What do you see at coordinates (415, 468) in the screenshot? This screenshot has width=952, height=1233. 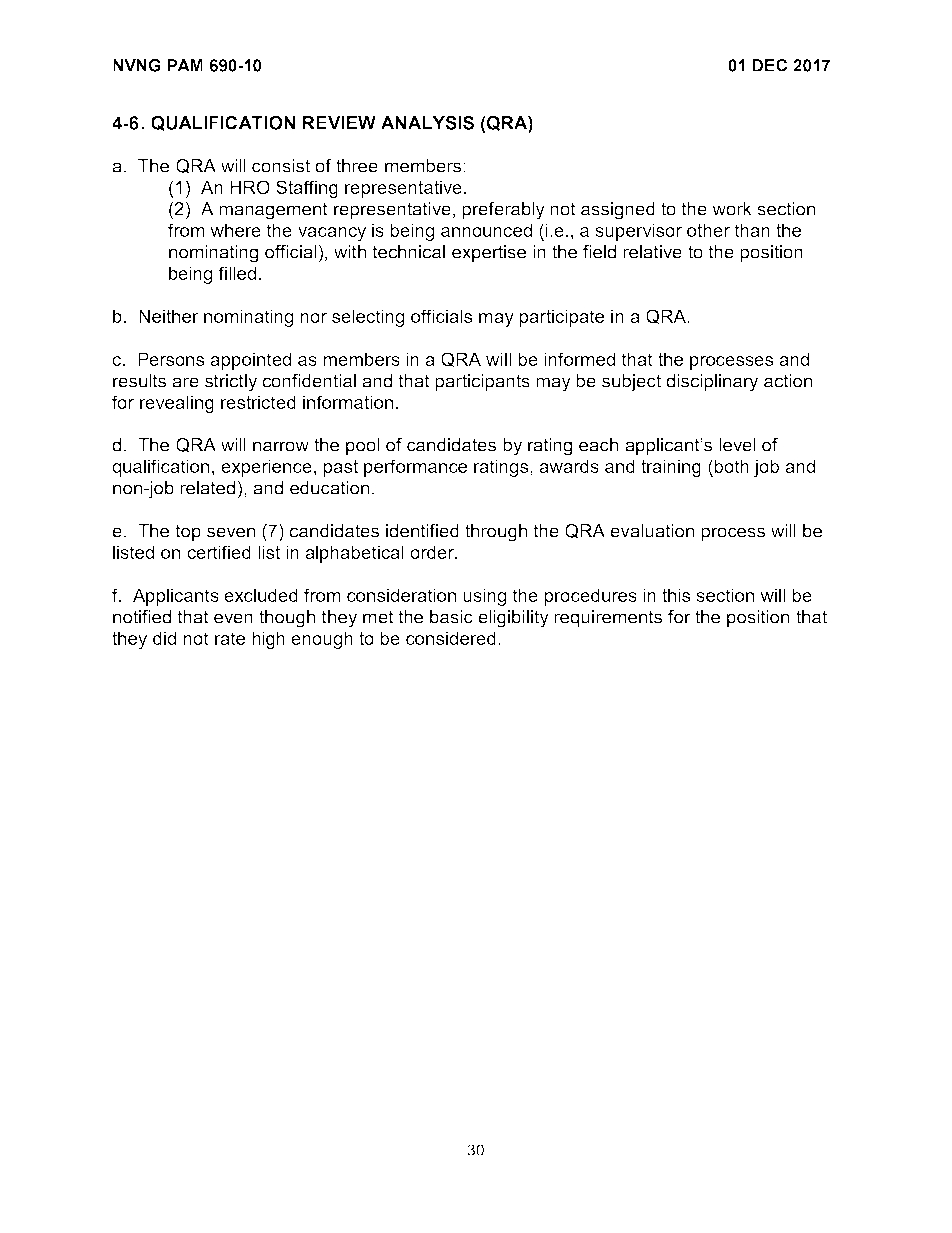 I see `performance` at bounding box center [415, 468].
